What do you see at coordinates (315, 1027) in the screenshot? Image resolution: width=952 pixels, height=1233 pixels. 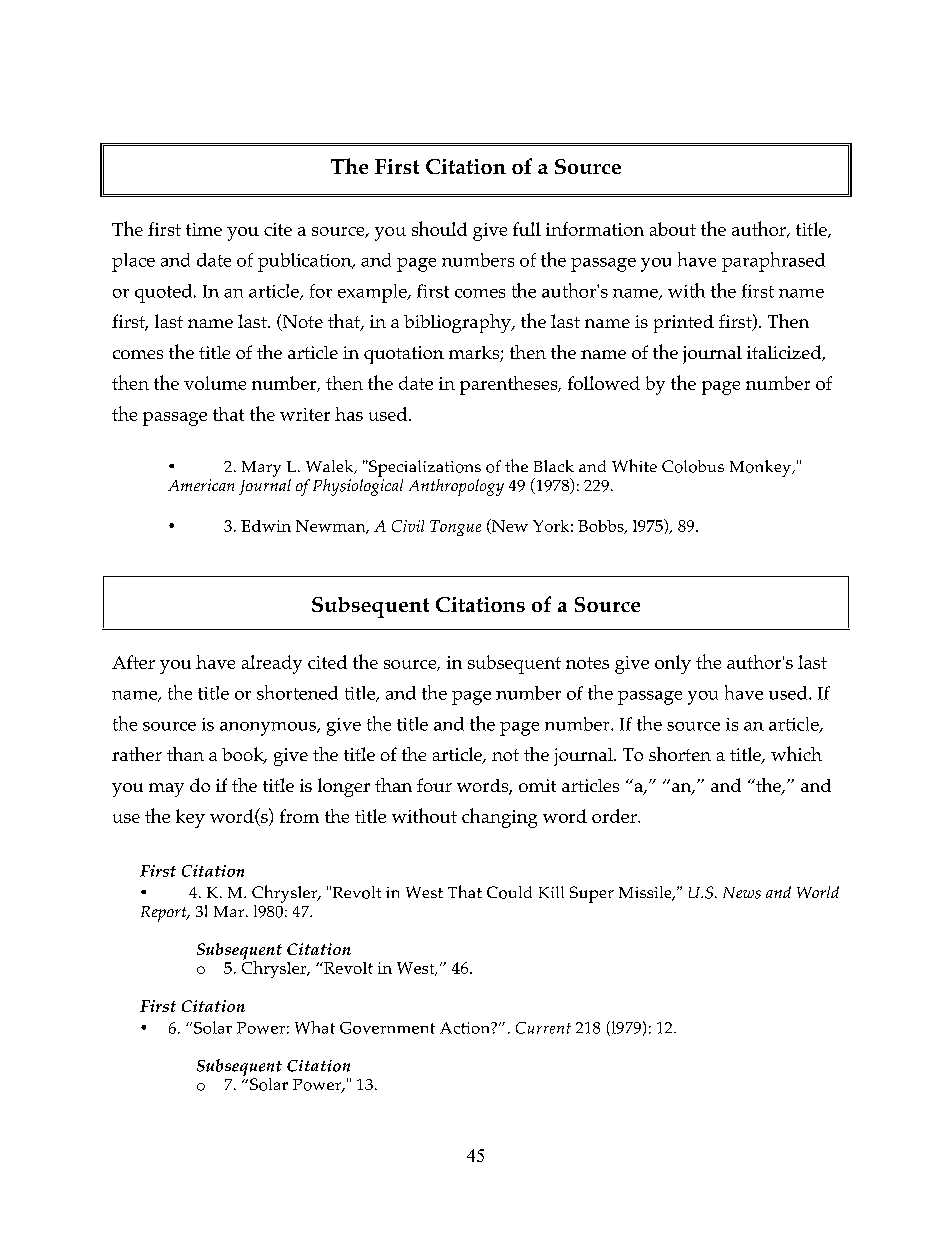 I see `What` at bounding box center [315, 1027].
